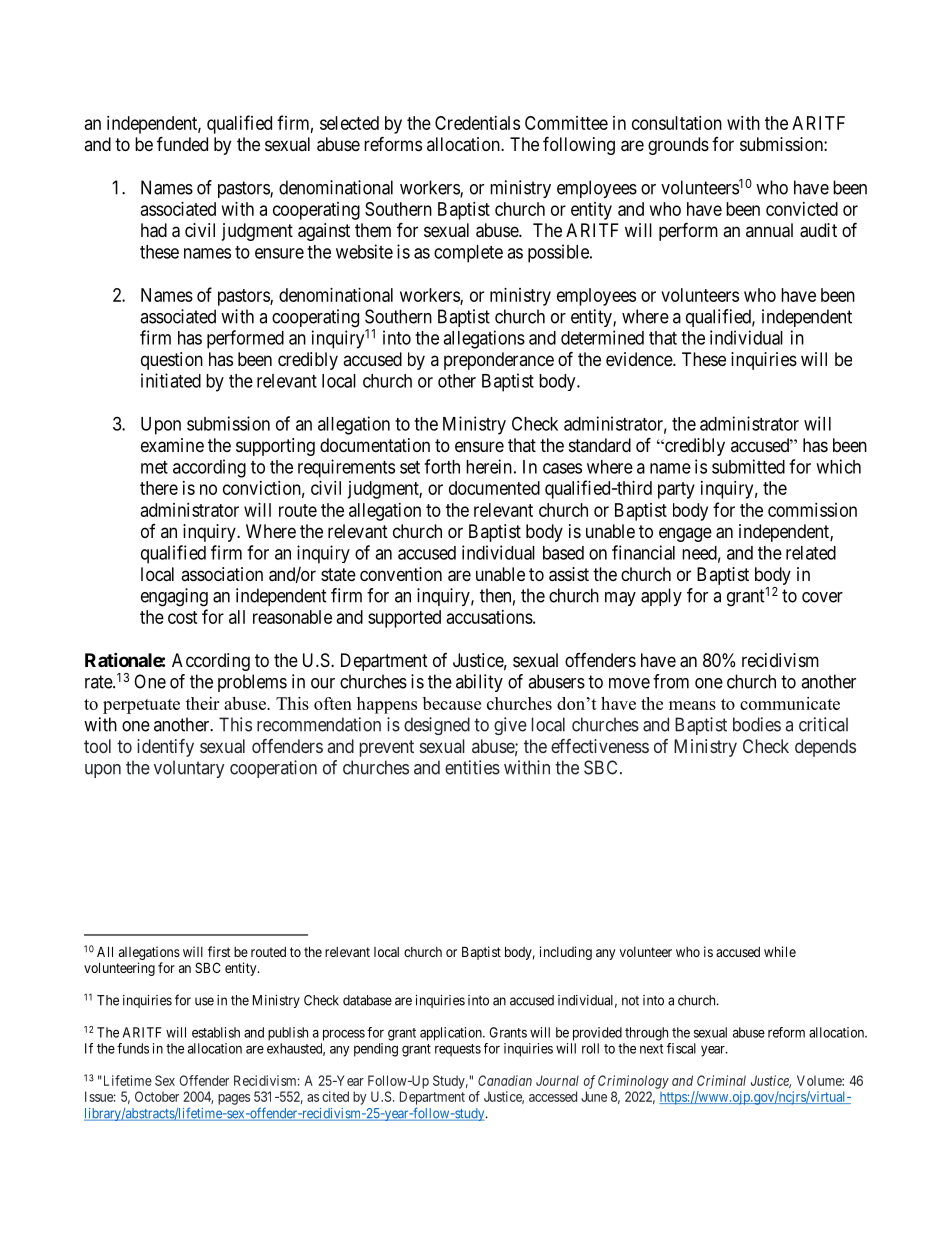  Describe the element at coordinates (757, 724) in the document. I see `bodies` at that location.
